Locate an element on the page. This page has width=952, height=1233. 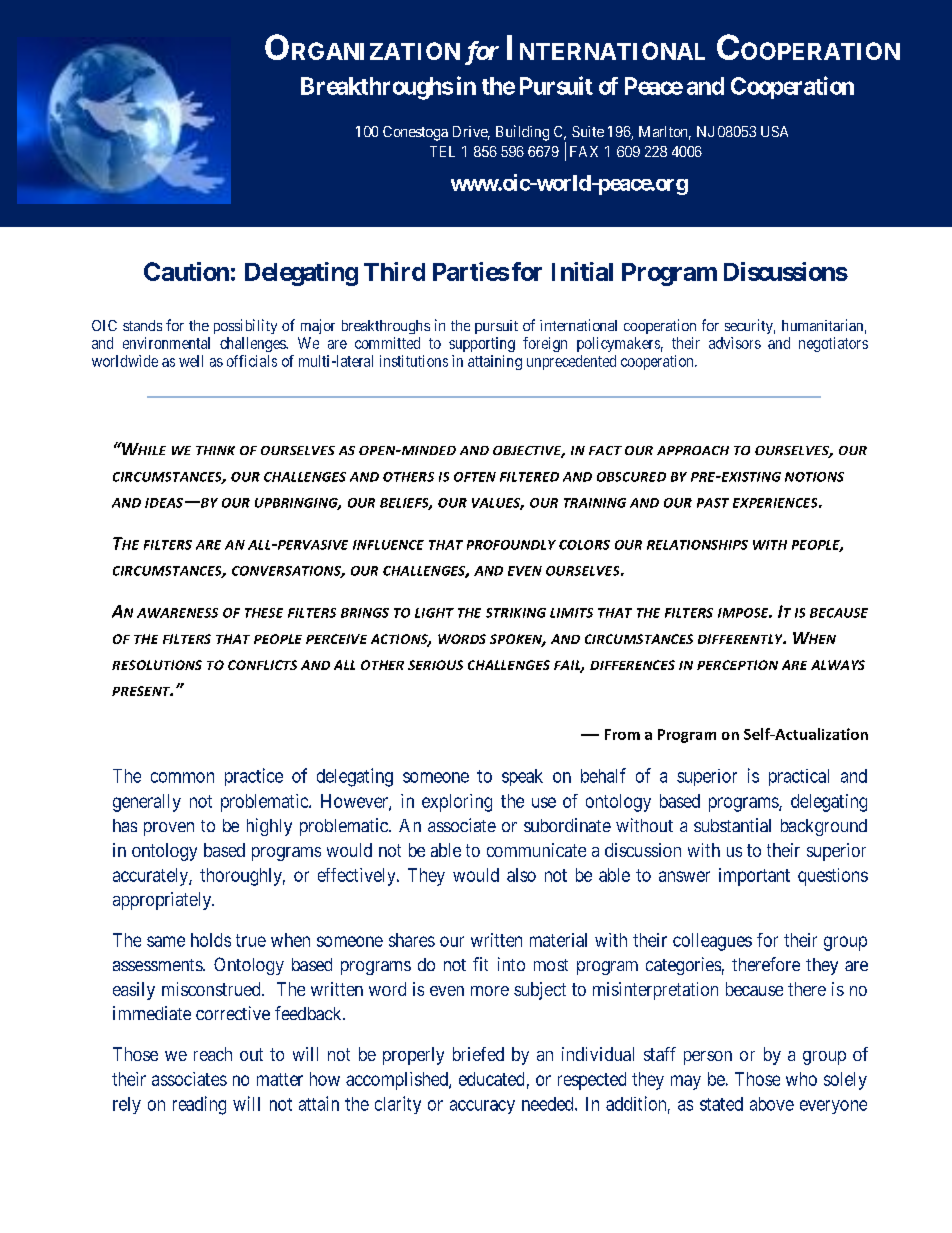
reach is located at coordinates (213, 1054).
